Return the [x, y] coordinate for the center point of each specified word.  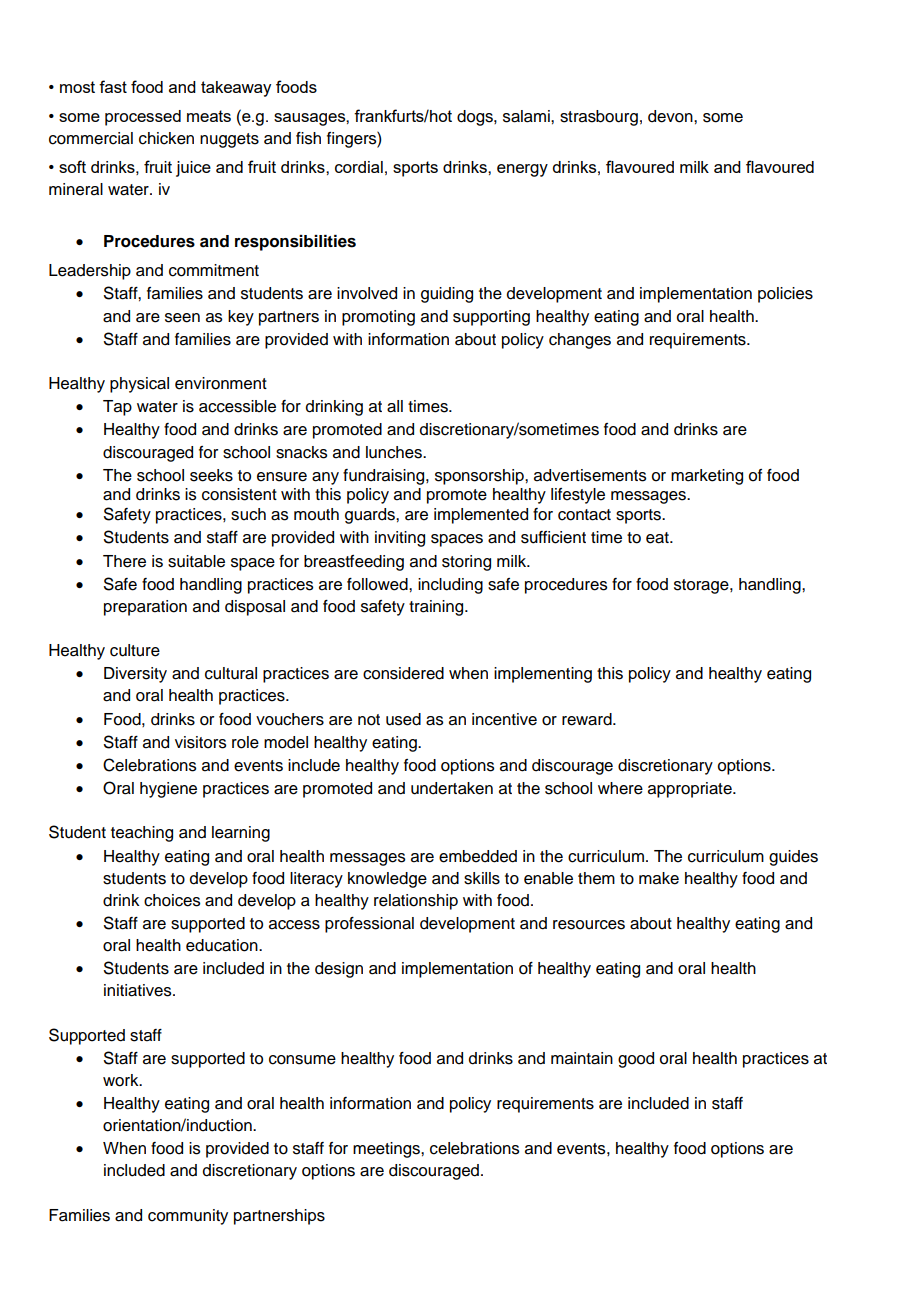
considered [403, 673]
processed [143, 118]
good [636, 1060]
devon [671, 116]
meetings [387, 1150]
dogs [476, 118]
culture [135, 650]
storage [702, 586]
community [188, 1217]
